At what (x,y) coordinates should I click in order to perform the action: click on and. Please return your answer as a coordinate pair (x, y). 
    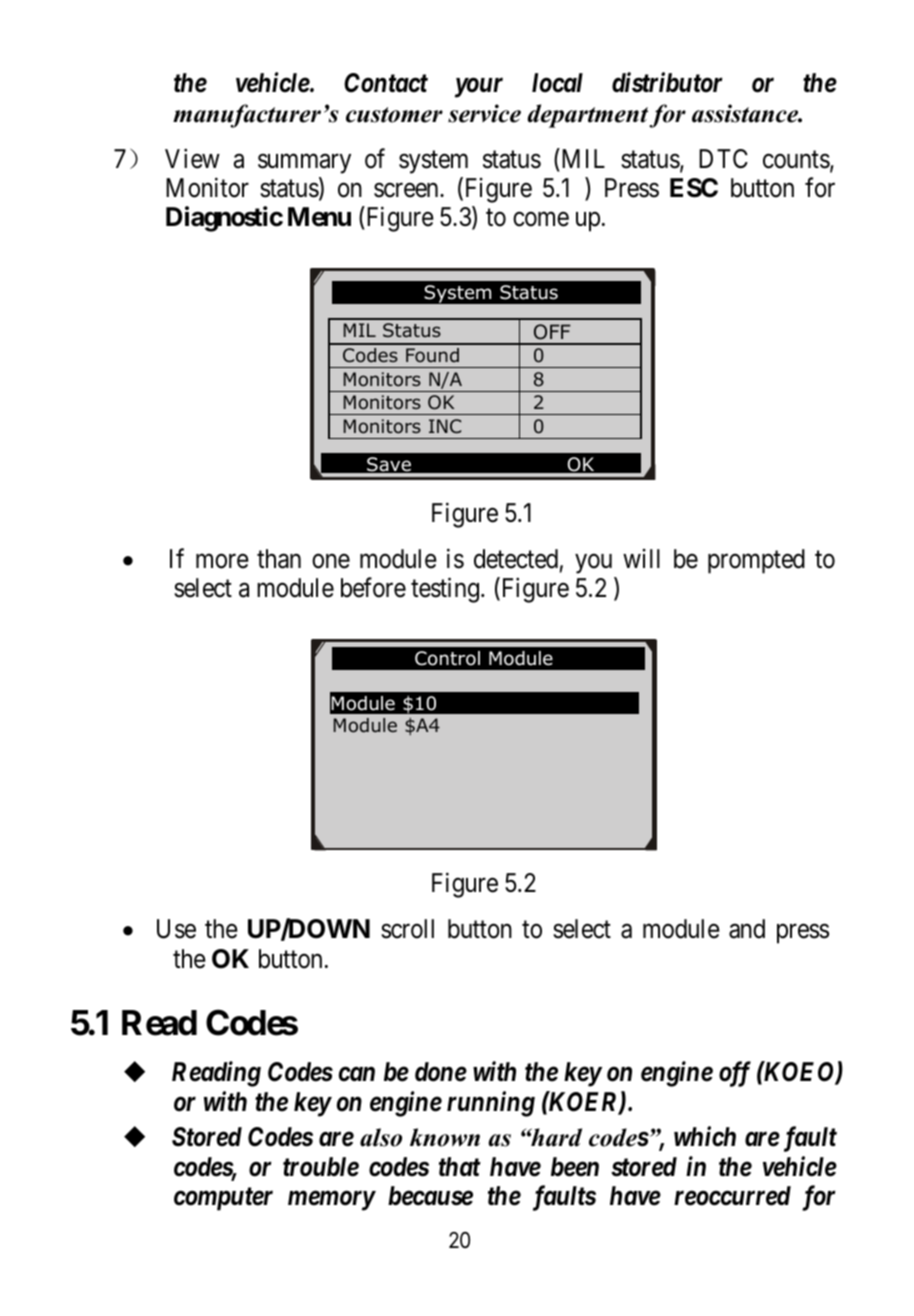
    Looking at the image, I should click on (747, 929).
